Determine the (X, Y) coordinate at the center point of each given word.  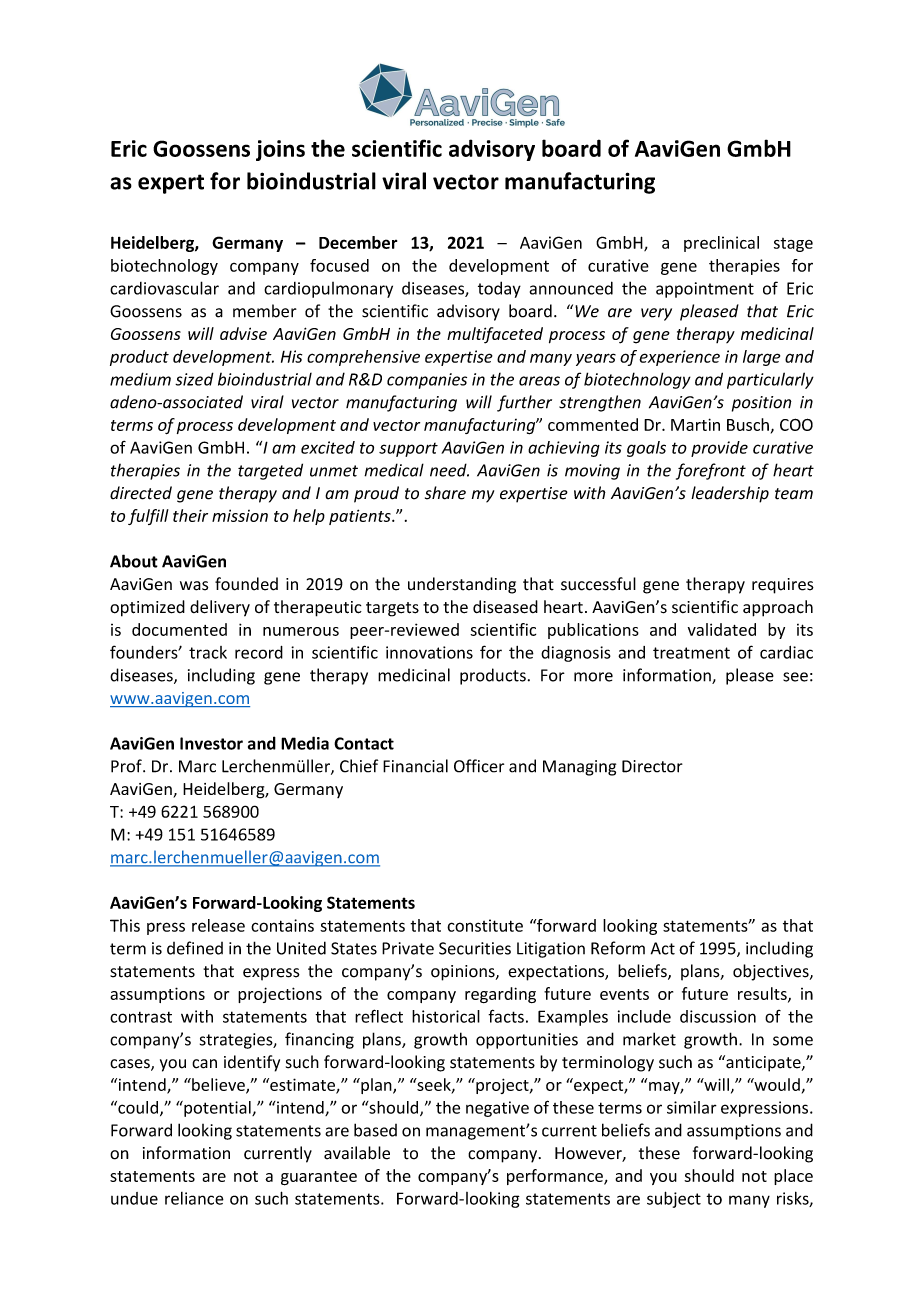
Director (652, 766)
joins (280, 150)
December (358, 242)
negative (497, 1109)
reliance (194, 1198)
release (218, 925)
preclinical (721, 244)
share (445, 493)
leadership (730, 494)
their (190, 515)
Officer (479, 766)
